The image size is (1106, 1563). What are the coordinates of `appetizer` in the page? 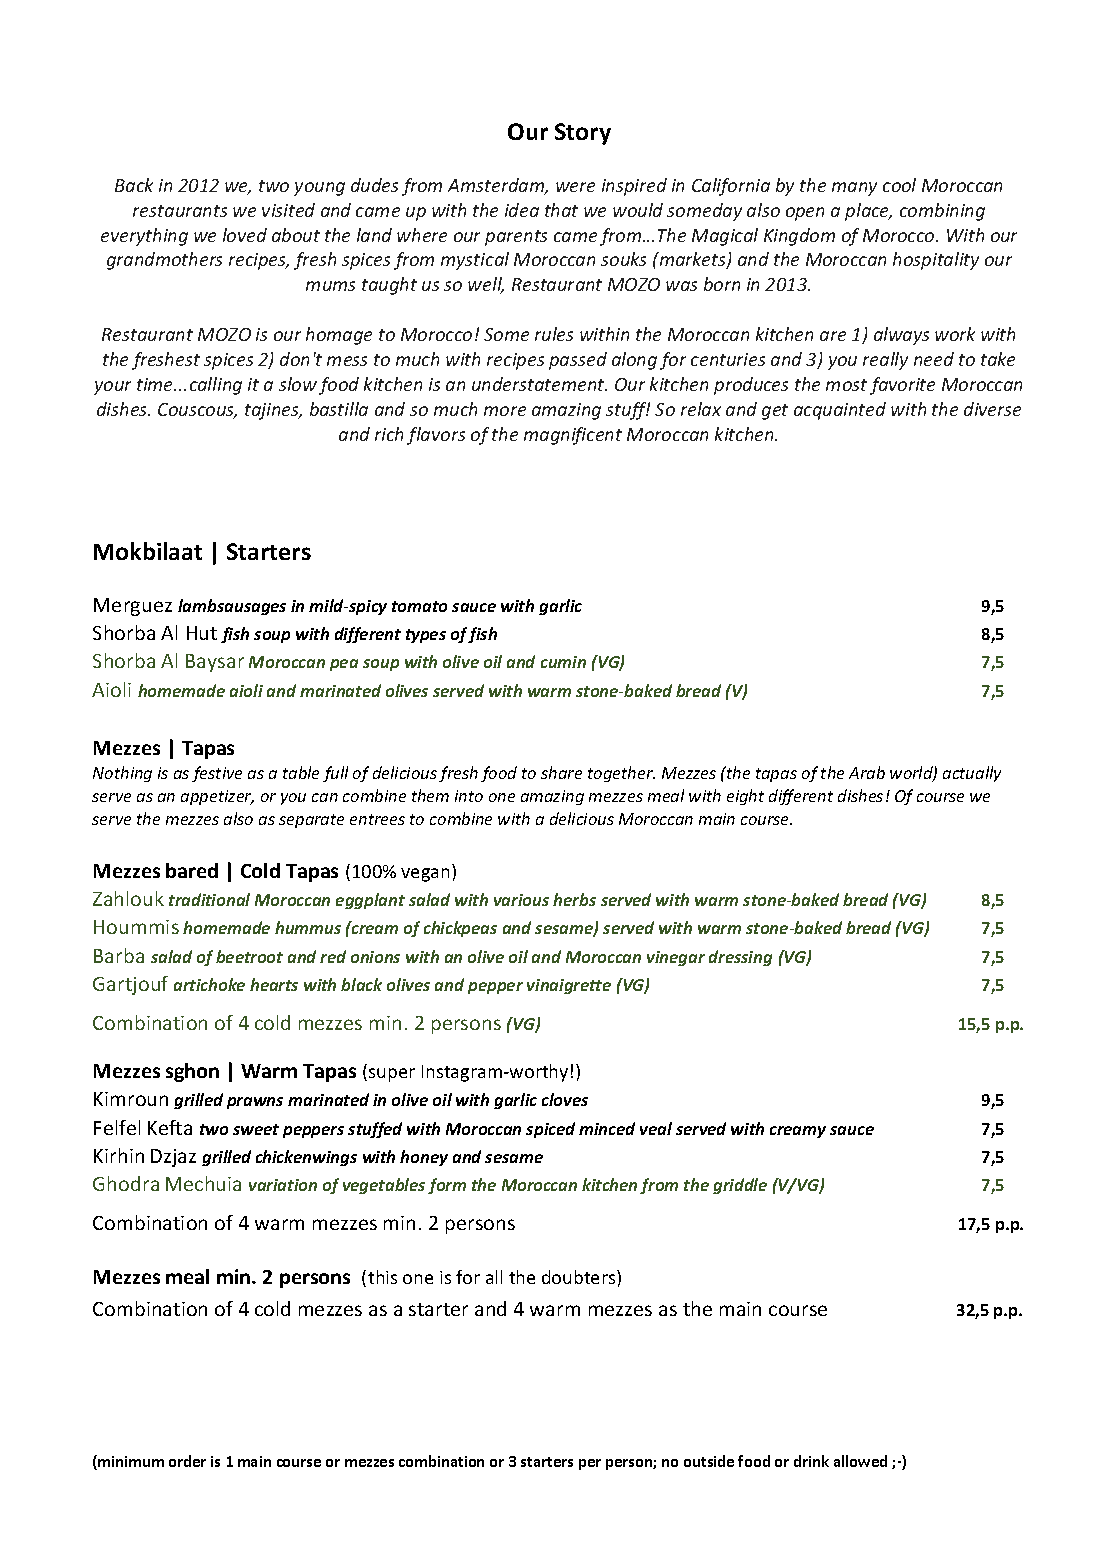 It's located at (217, 797).
